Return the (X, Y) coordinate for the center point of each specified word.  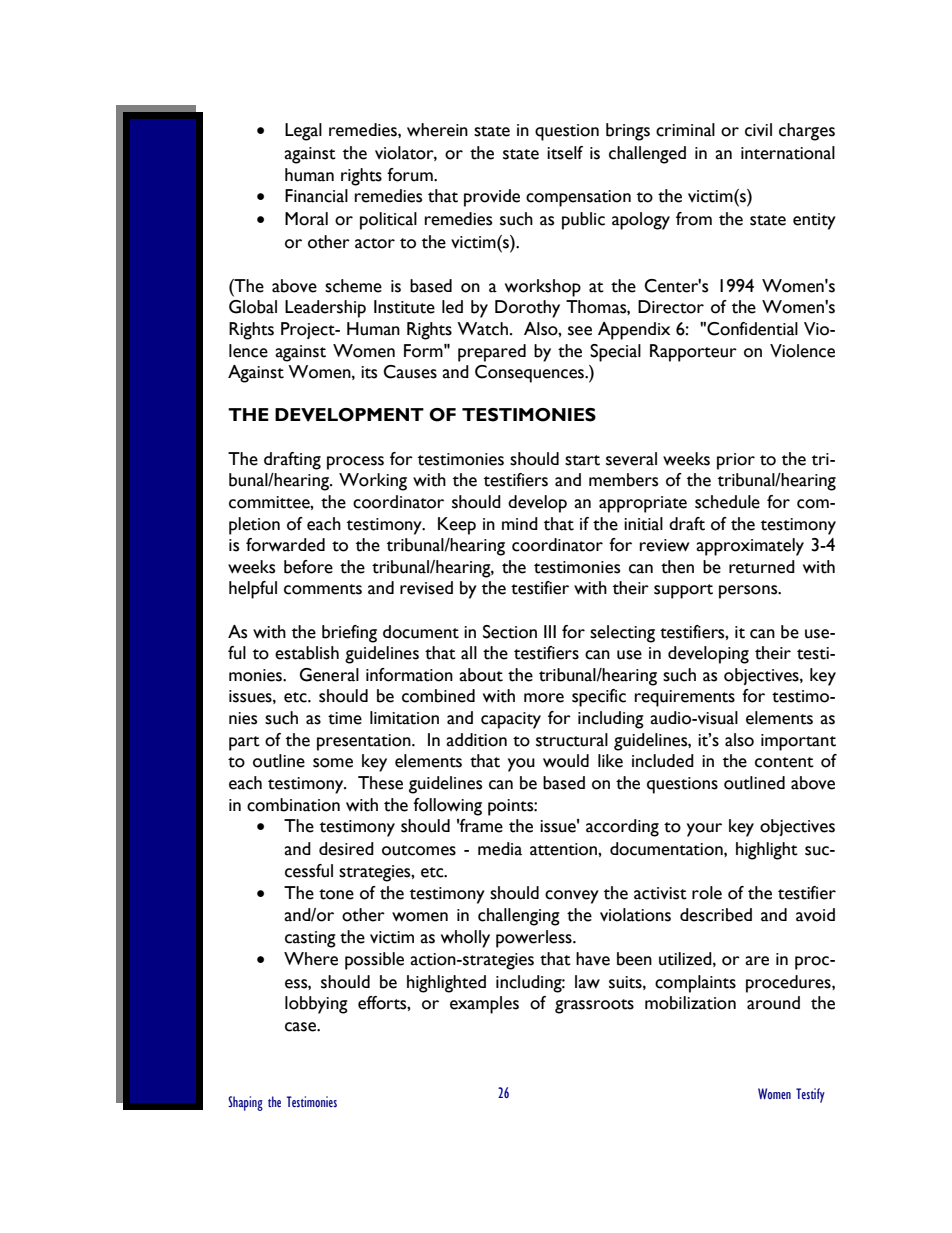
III (550, 631)
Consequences (530, 374)
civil (758, 130)
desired (346, 849)
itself (565, 153)
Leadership (325, 309)
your (704, 830)
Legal (303, 132)
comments (323, 589)
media (500, 849)
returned (762, 567)
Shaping (245, 1103)
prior (736, 461)
